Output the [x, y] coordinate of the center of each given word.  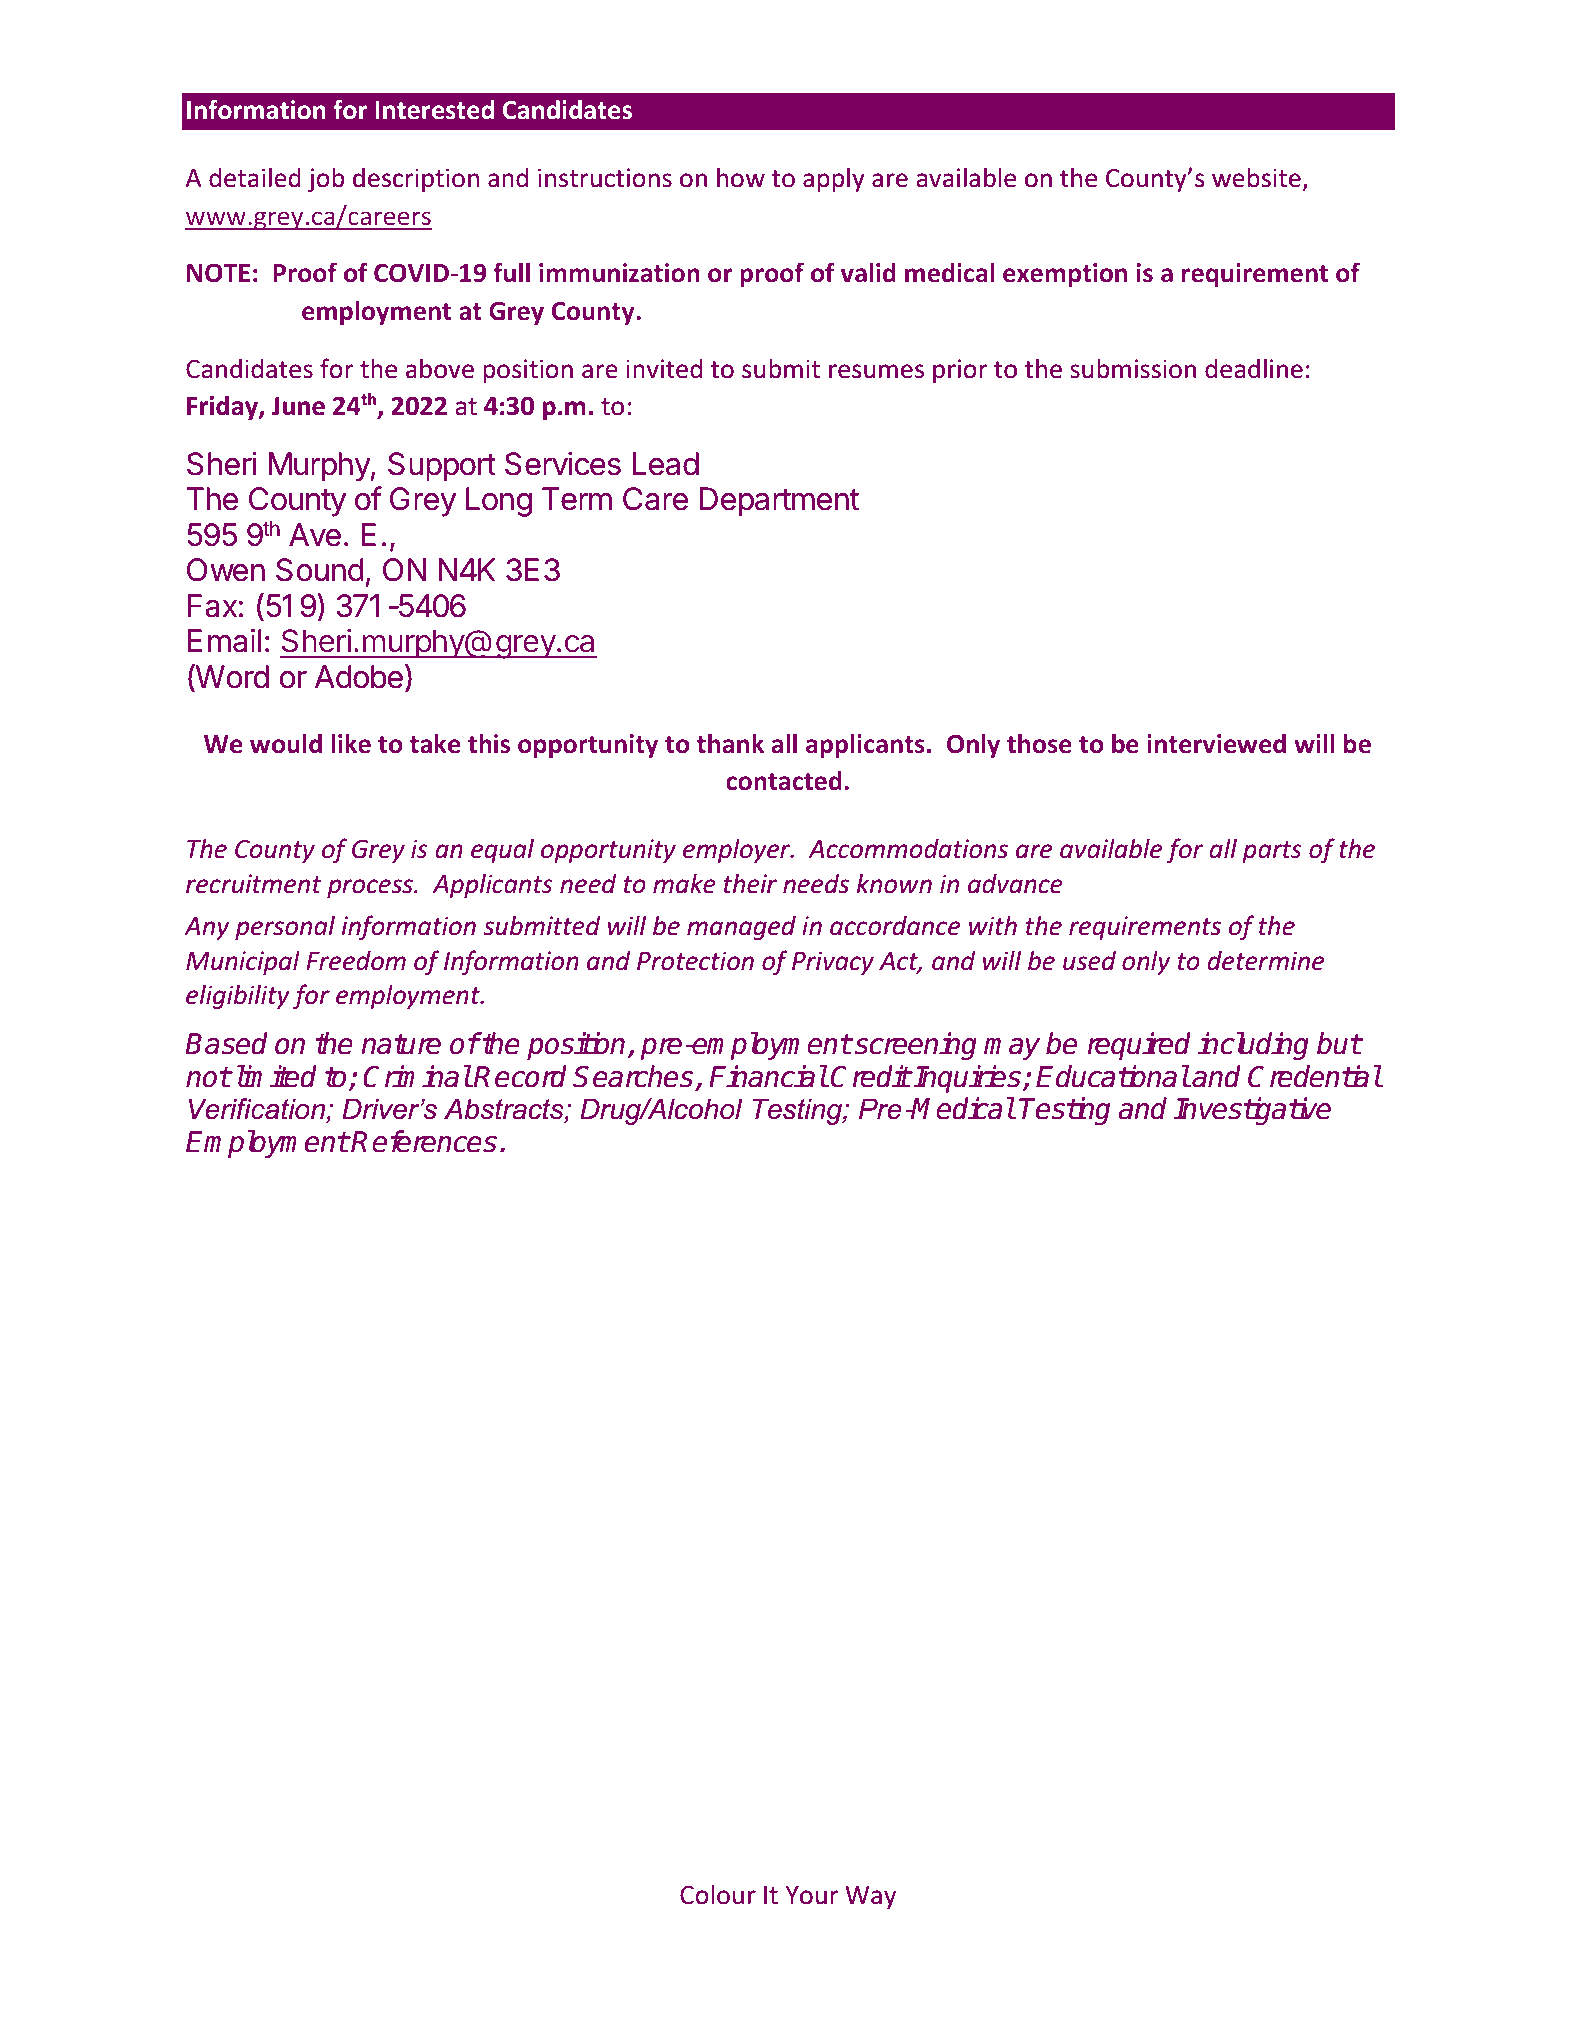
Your [811, 1895]
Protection [695, 961]
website [1256, 177]
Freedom [356, 960]
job [326, 179]
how [741, 177]
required [1139, 1046]
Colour [718, 1894]
